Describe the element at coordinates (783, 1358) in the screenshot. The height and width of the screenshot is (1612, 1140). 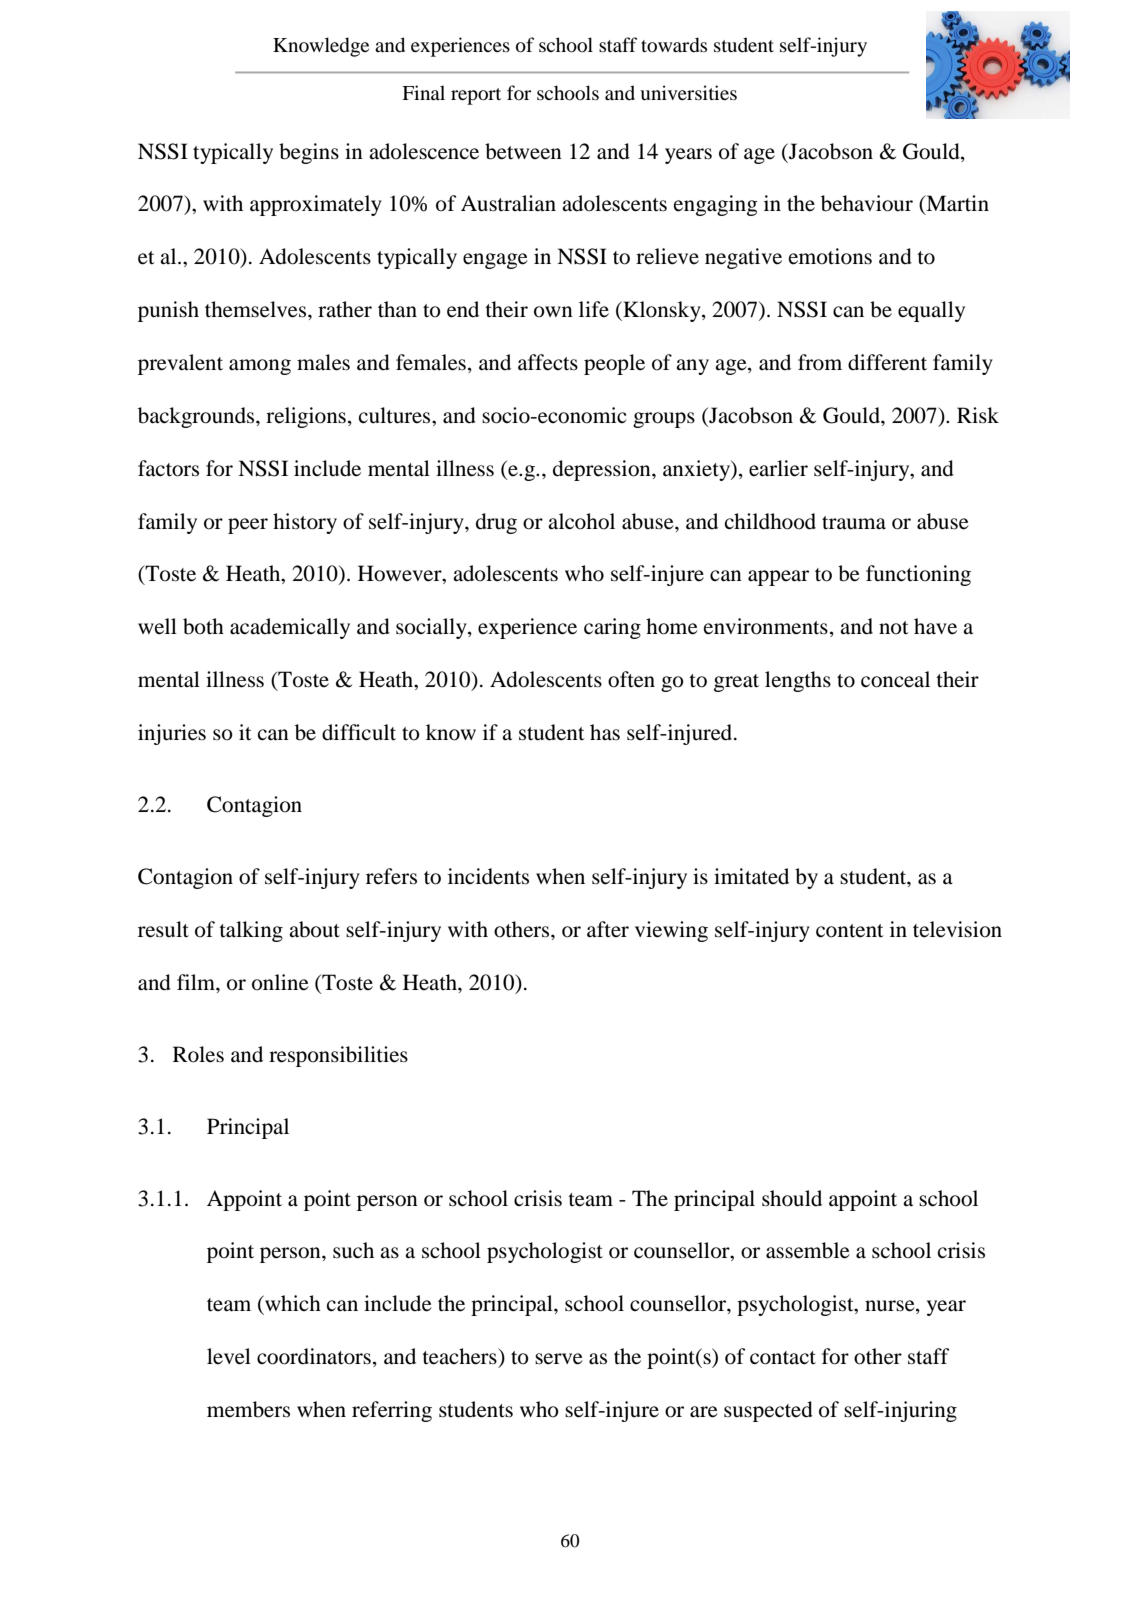
I see `contact` at that location.
